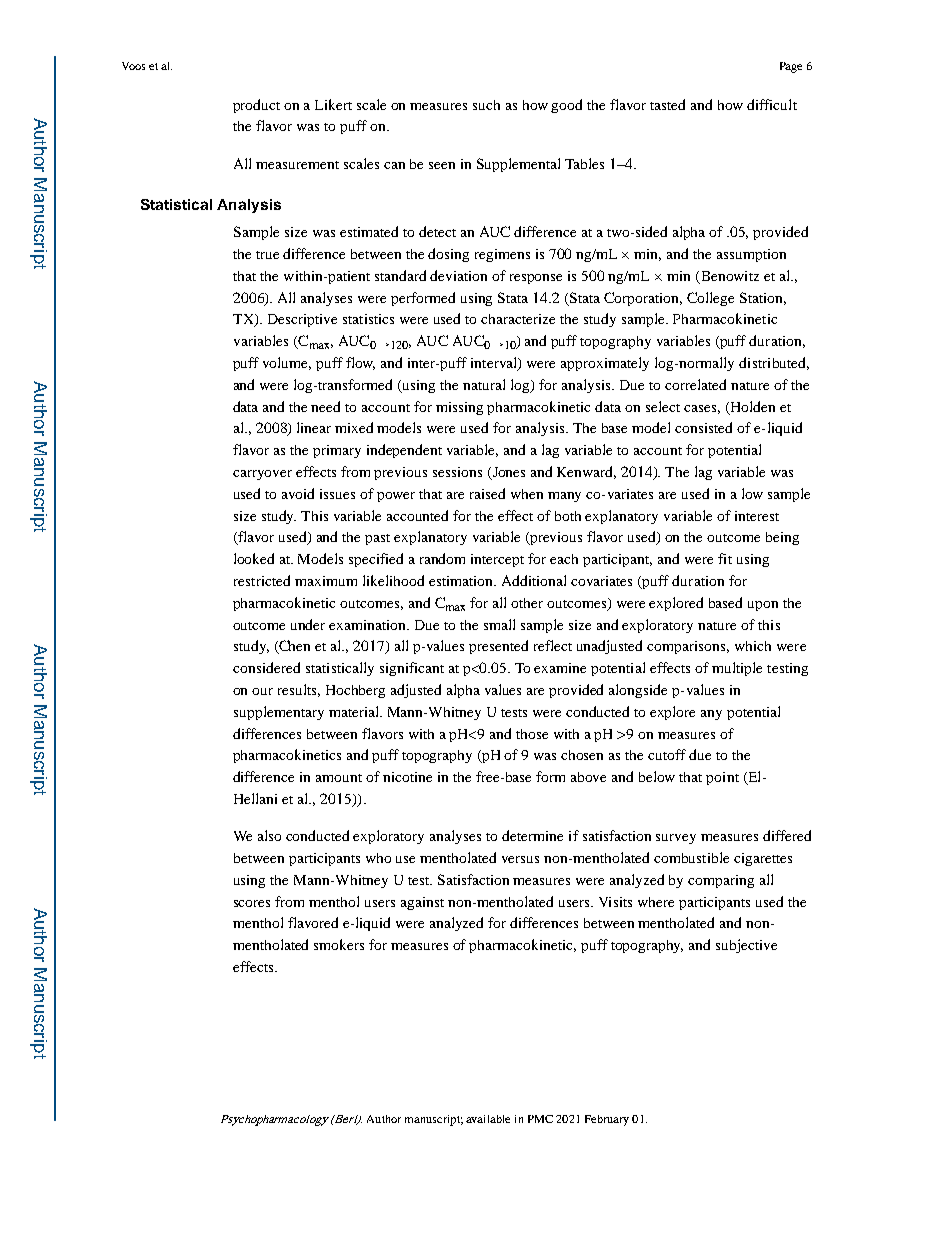  Describe the element at coordinates (722, 778) in the image. I see `point` at that location.
